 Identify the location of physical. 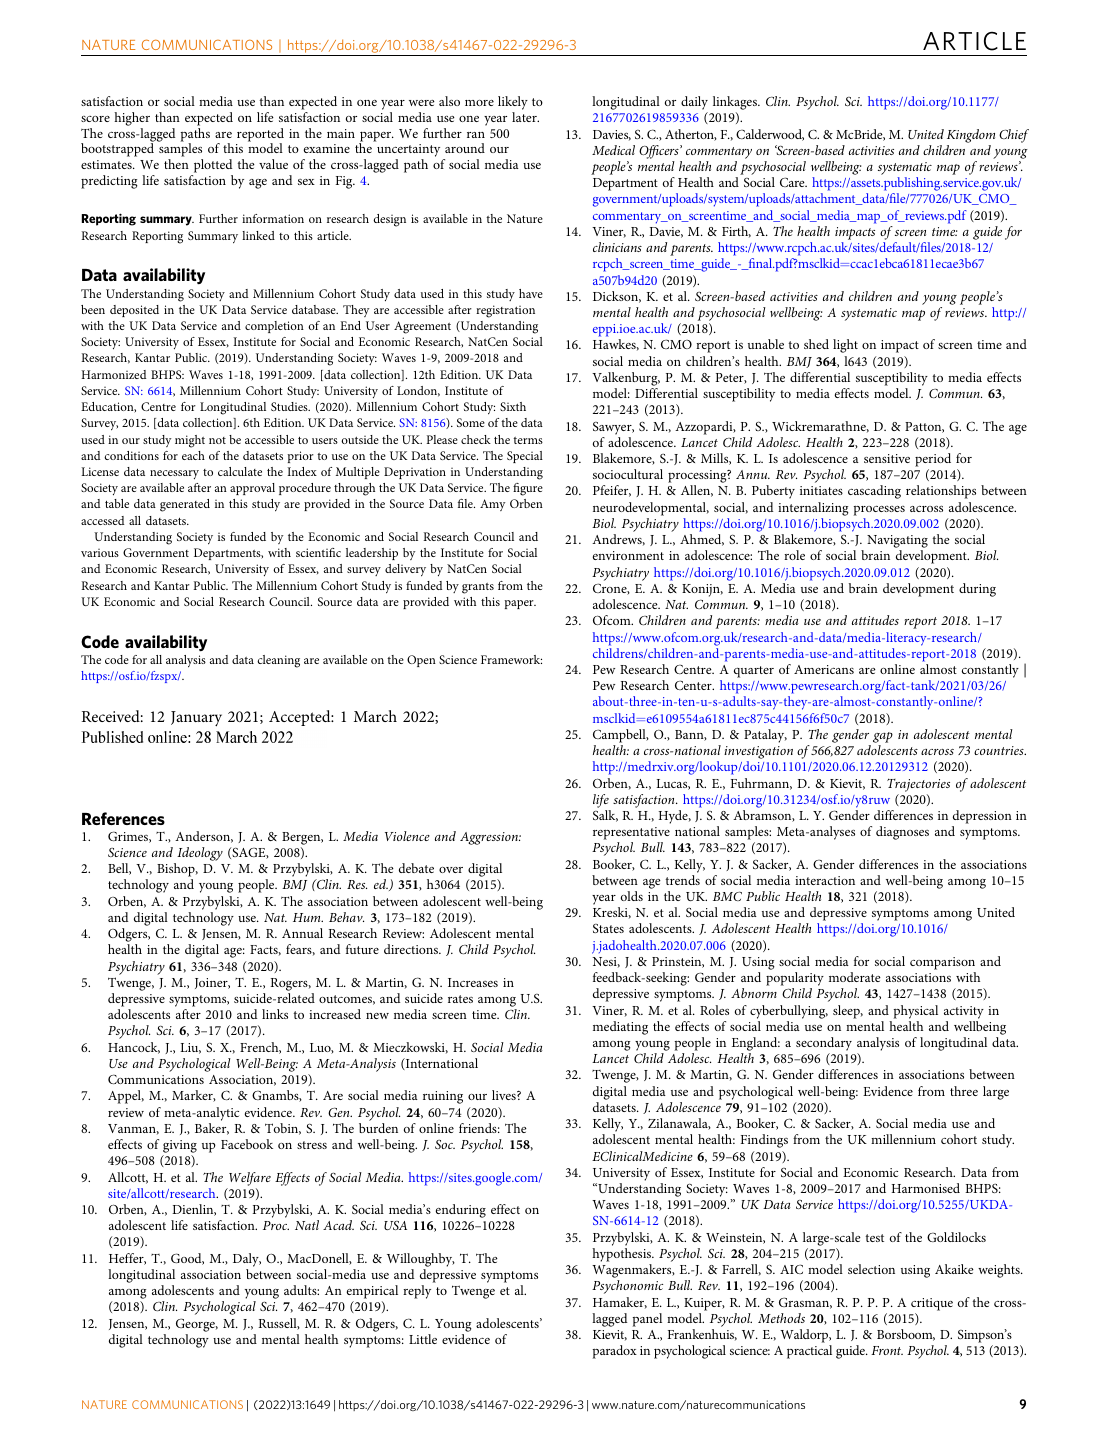
(916, 1012).
